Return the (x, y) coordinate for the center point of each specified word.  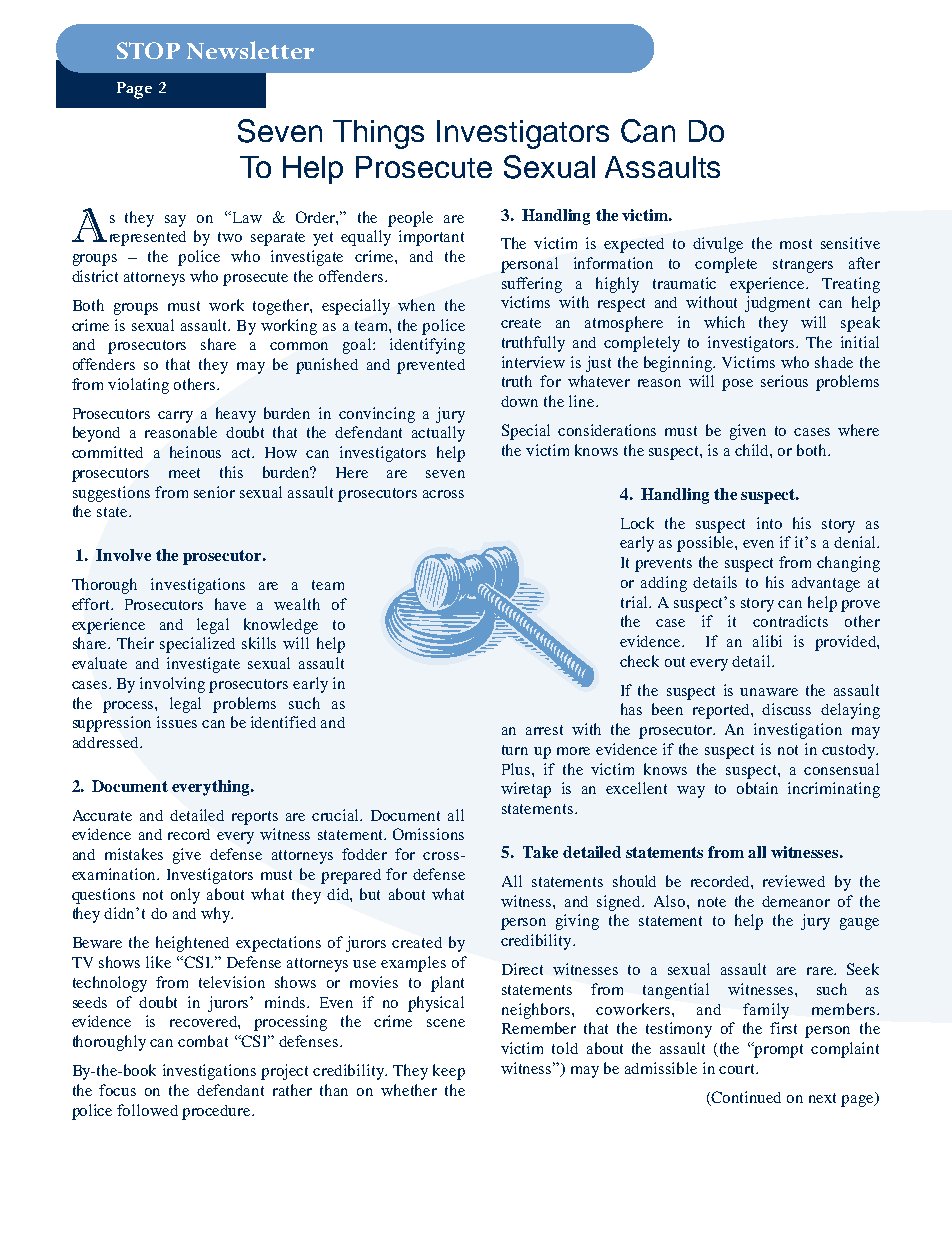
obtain (757, 788)
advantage (826, 584)
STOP (148, 50)
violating (138, 386)
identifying (427, 346)
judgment (777, 304)
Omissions (428, 834)
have (230, 604)
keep (449, 1072)
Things (378, 134)
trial (635, 602)
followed (147, 1110)
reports (255, 818)
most (796, 244)
